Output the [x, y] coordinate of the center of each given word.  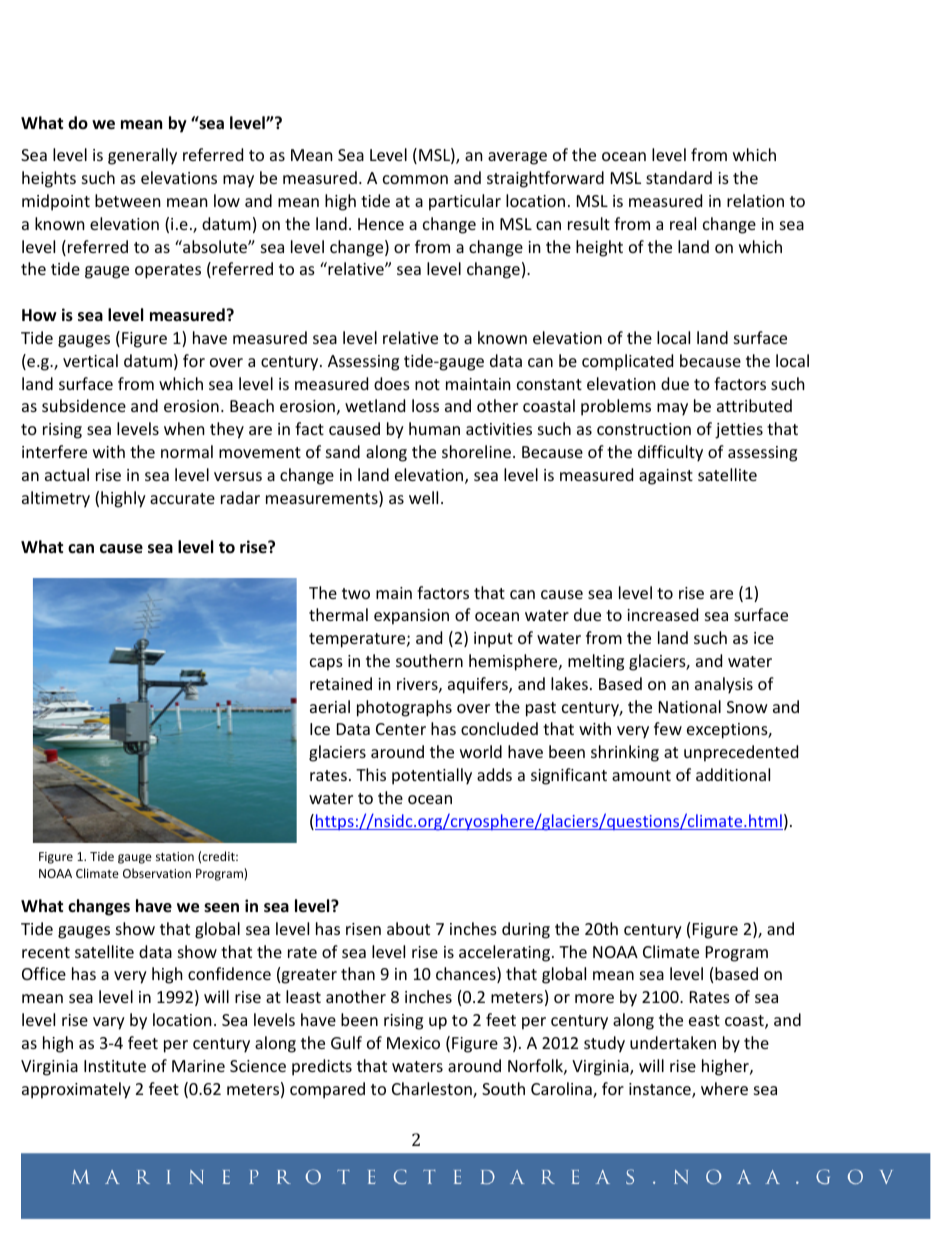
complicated [627, 362]
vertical [90, 360]
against [666, 477]
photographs [404, 708]
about [408, 928]
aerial [330, 706]
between [128, 200]
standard [679, 177]
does [392, 383]
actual [67, 474]
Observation [157, 873]
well [423, 497]
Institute [115, 1066]
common [415, 179]
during [526, 930]
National [690, 706]
